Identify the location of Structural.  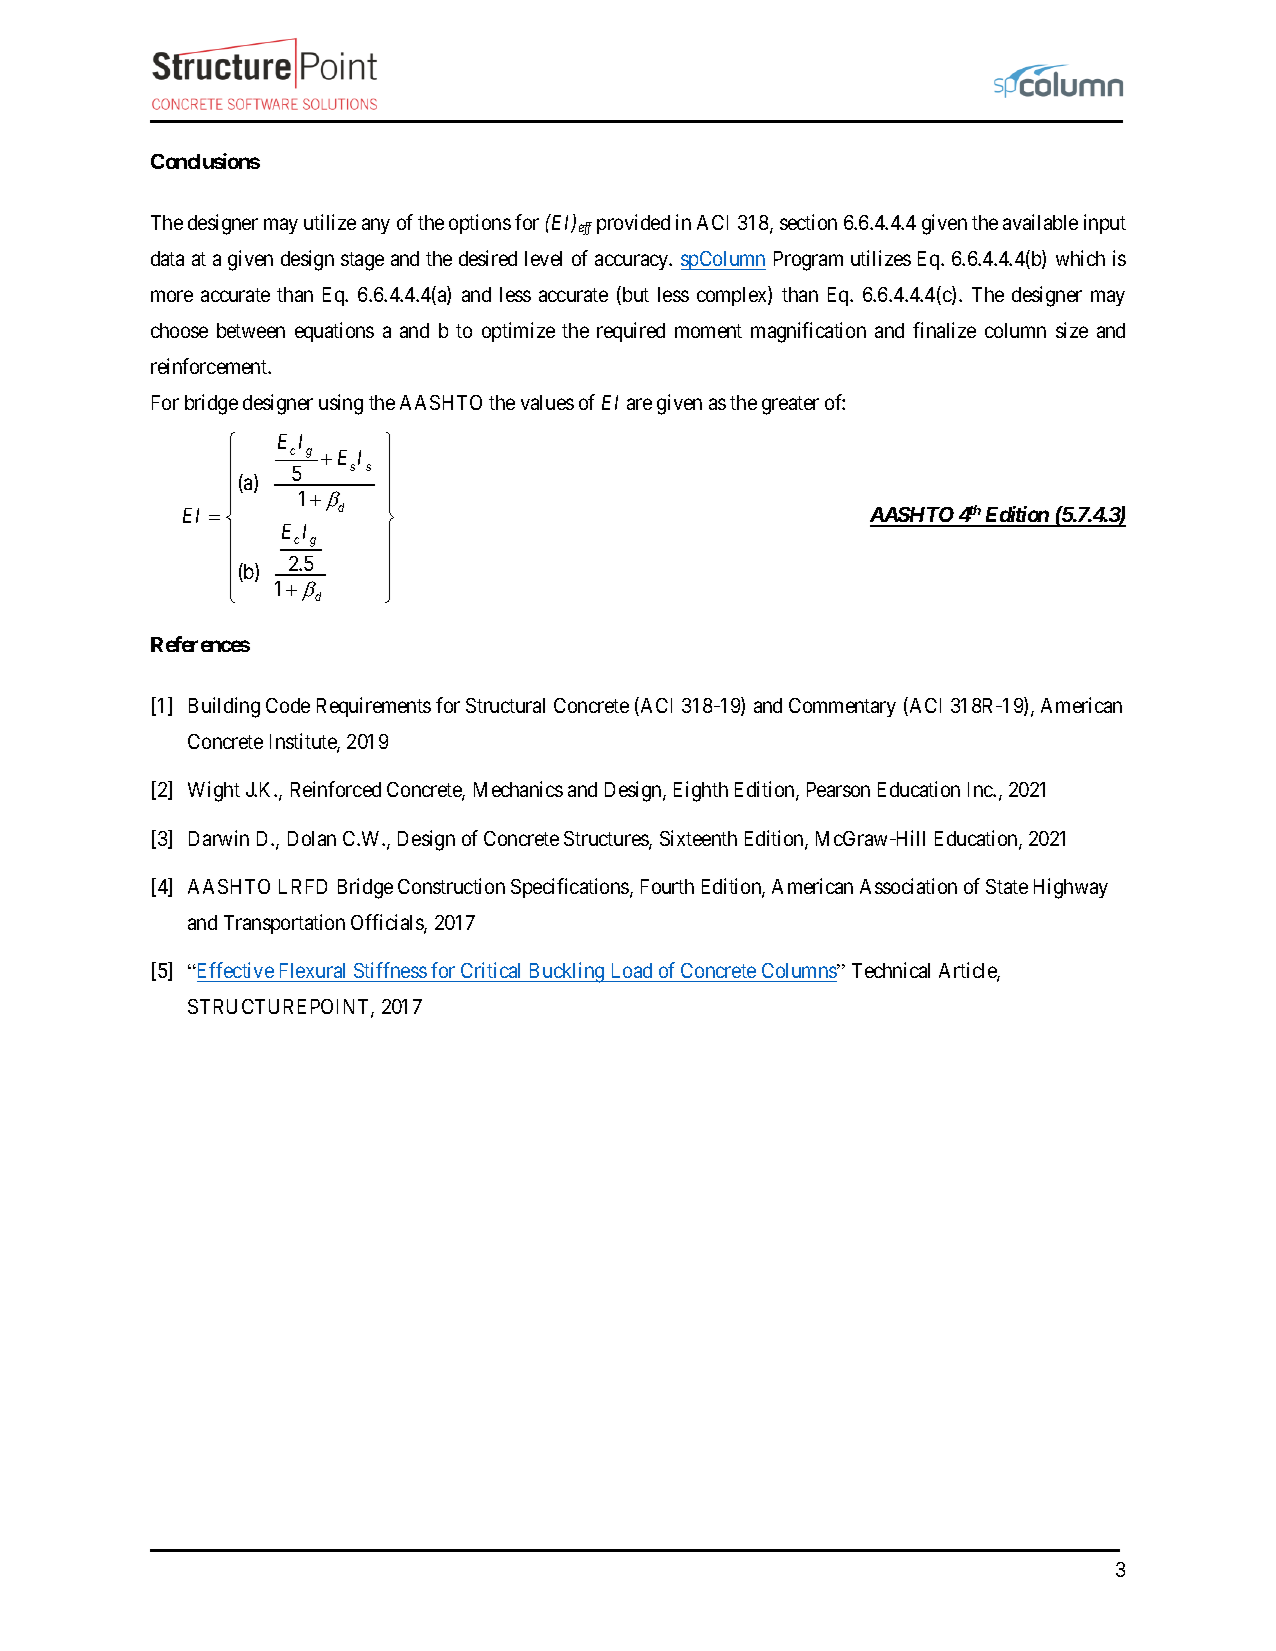
(505, 705).
